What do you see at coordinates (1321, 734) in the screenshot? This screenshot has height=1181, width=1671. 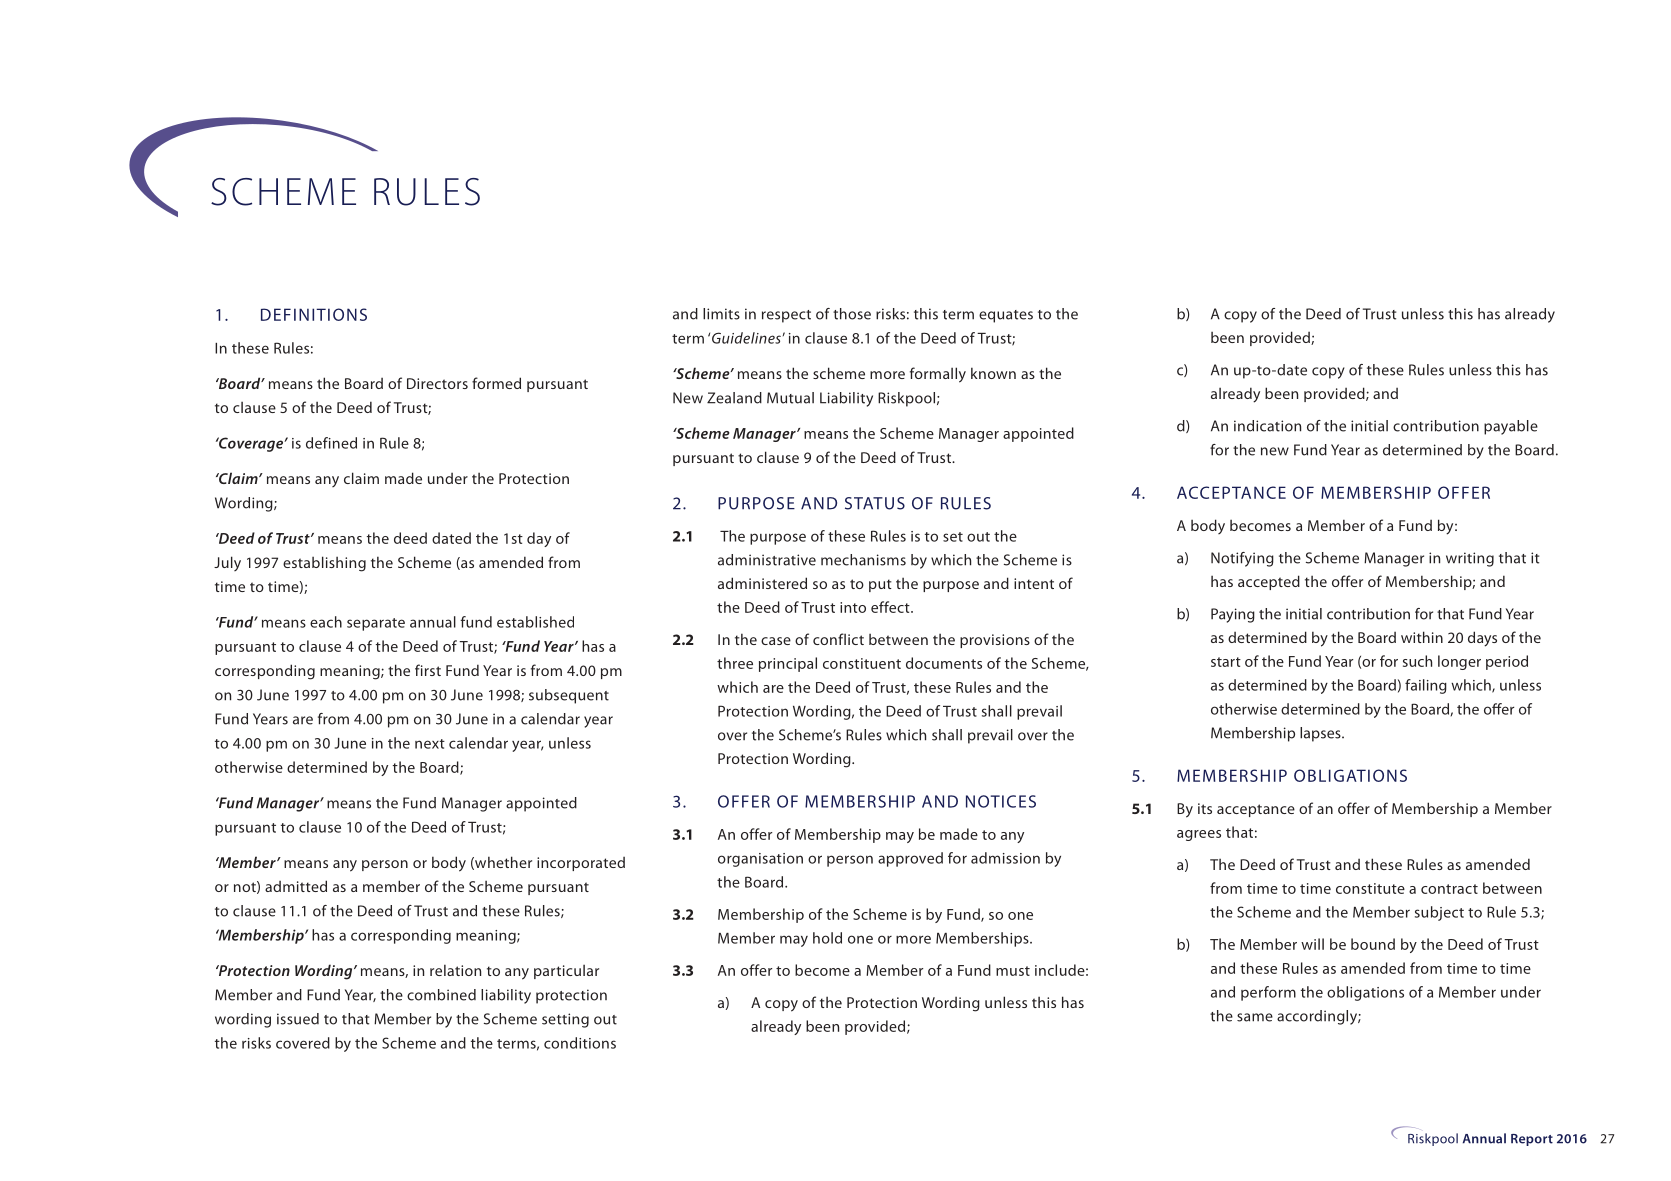 I see `lapses` at bounding box center [1321, 734].
